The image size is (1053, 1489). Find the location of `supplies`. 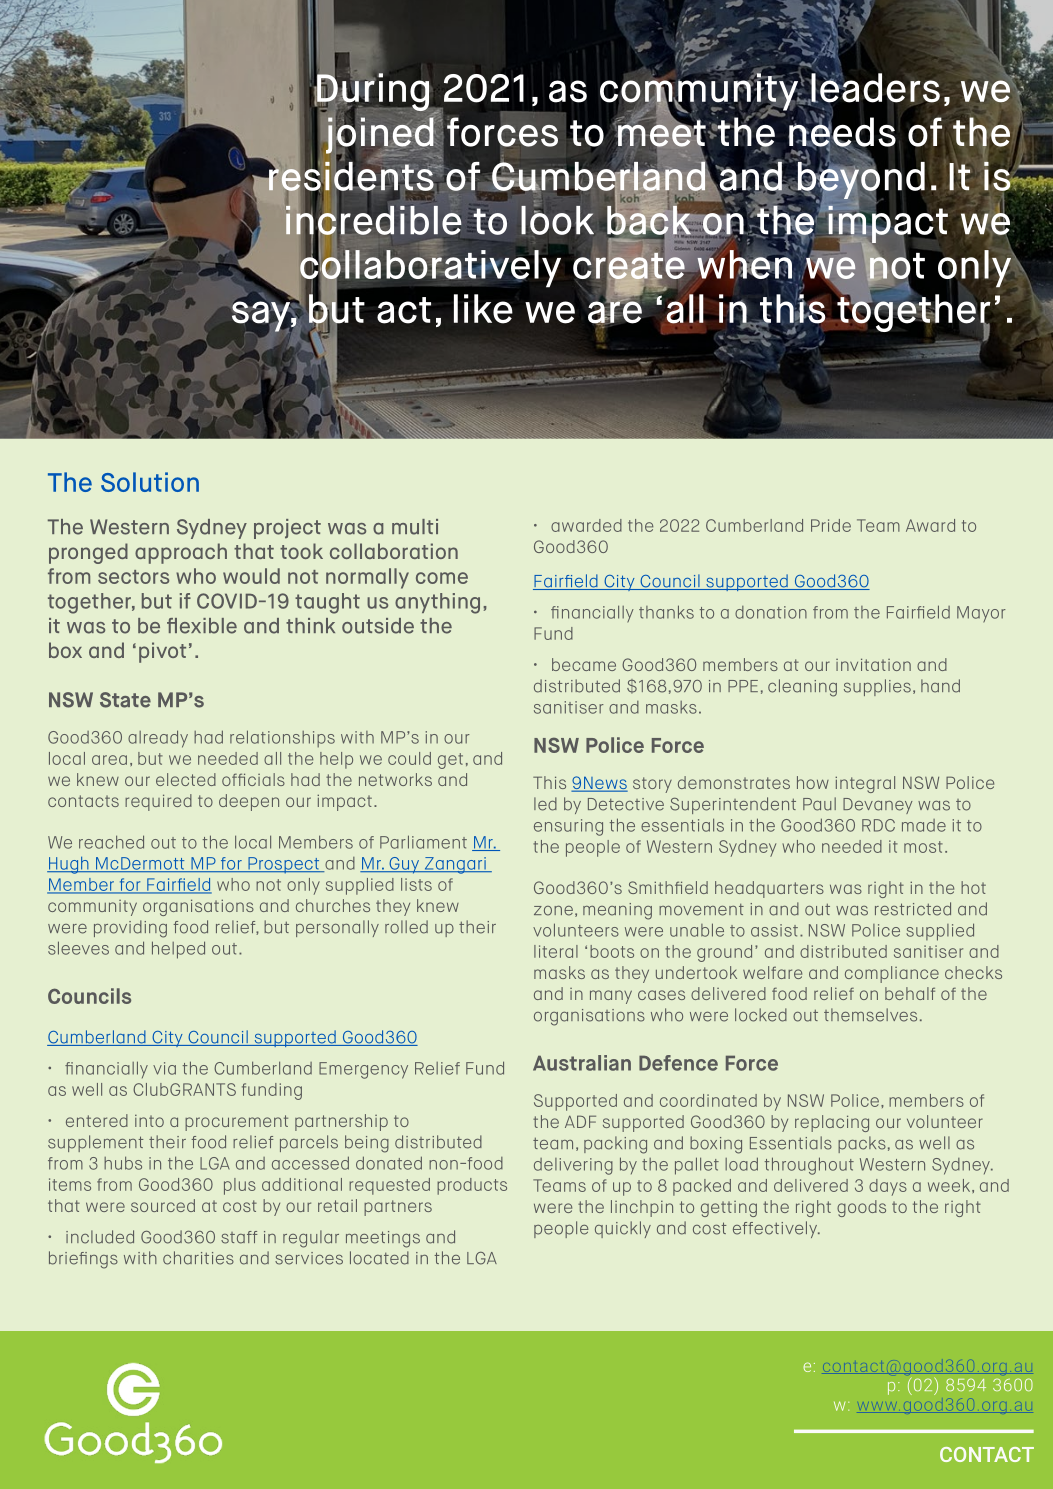

supplies is located at coordinates (877, 687).
